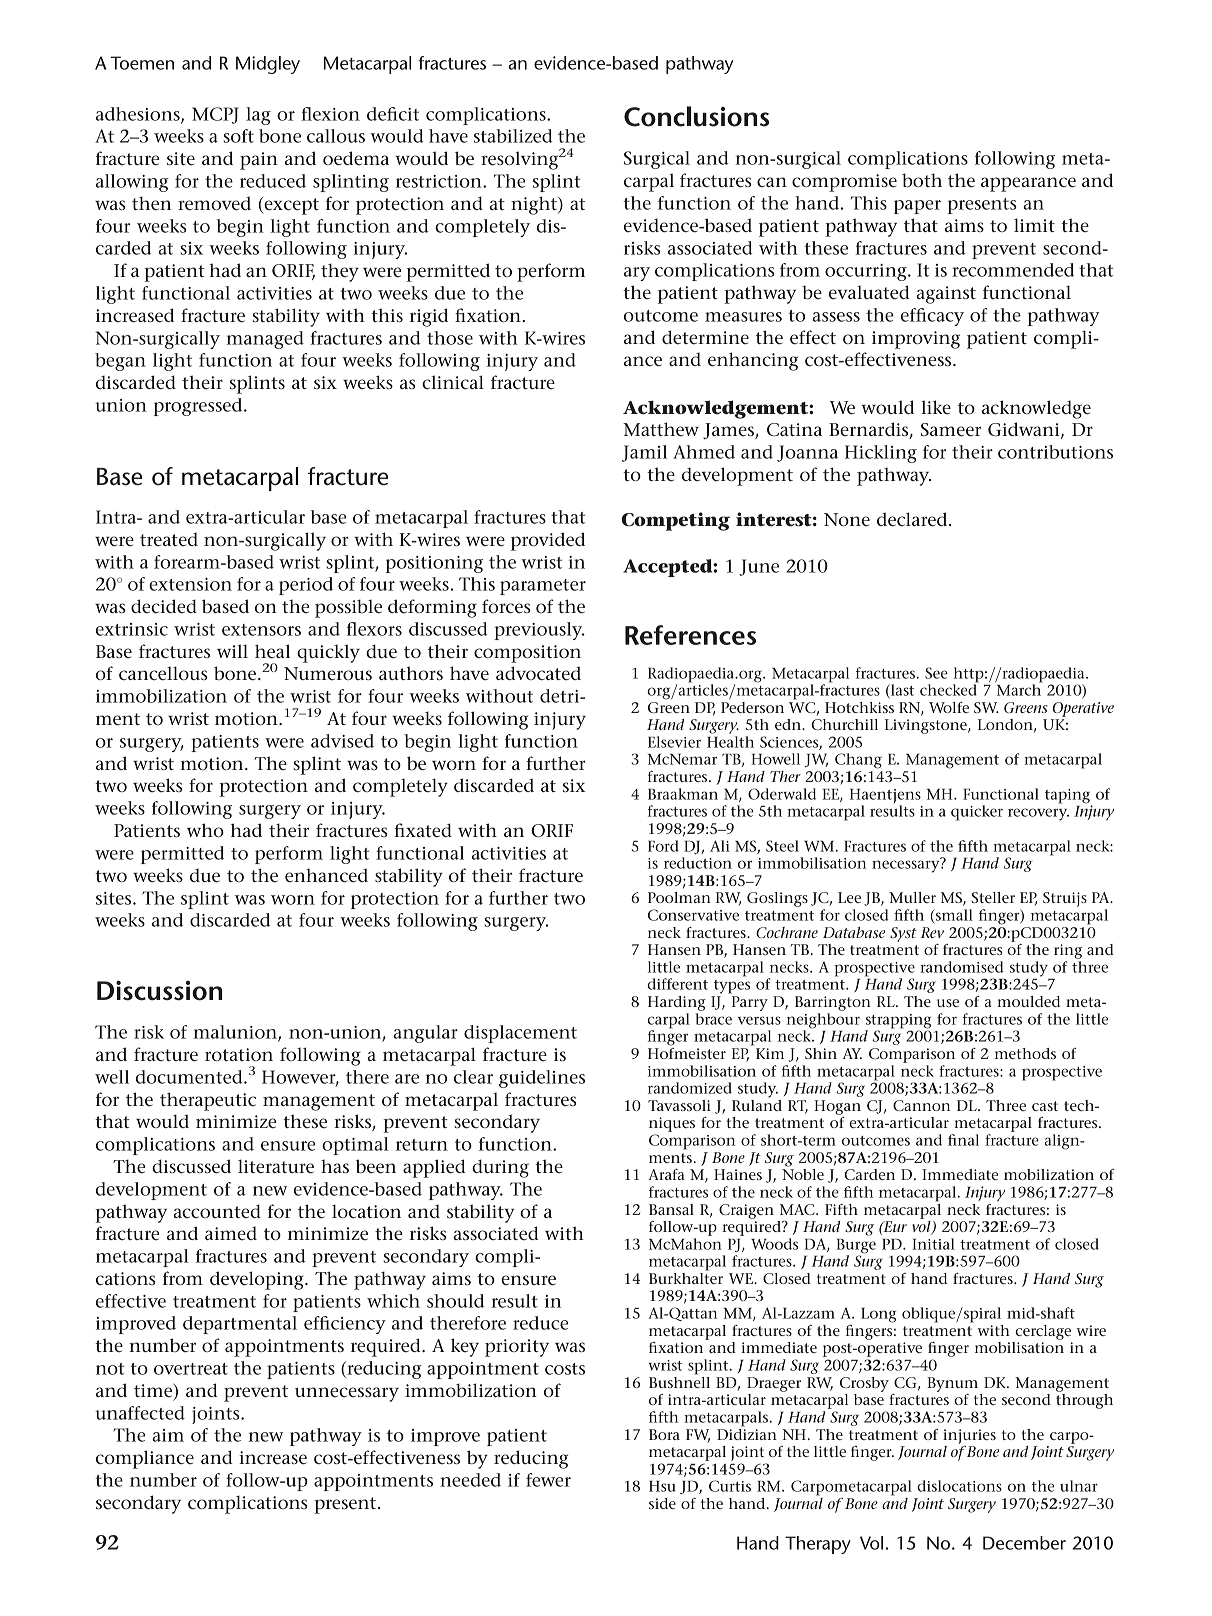  Describe the element at coordinates (238, 136) in the document. I see `soft` at that location.
